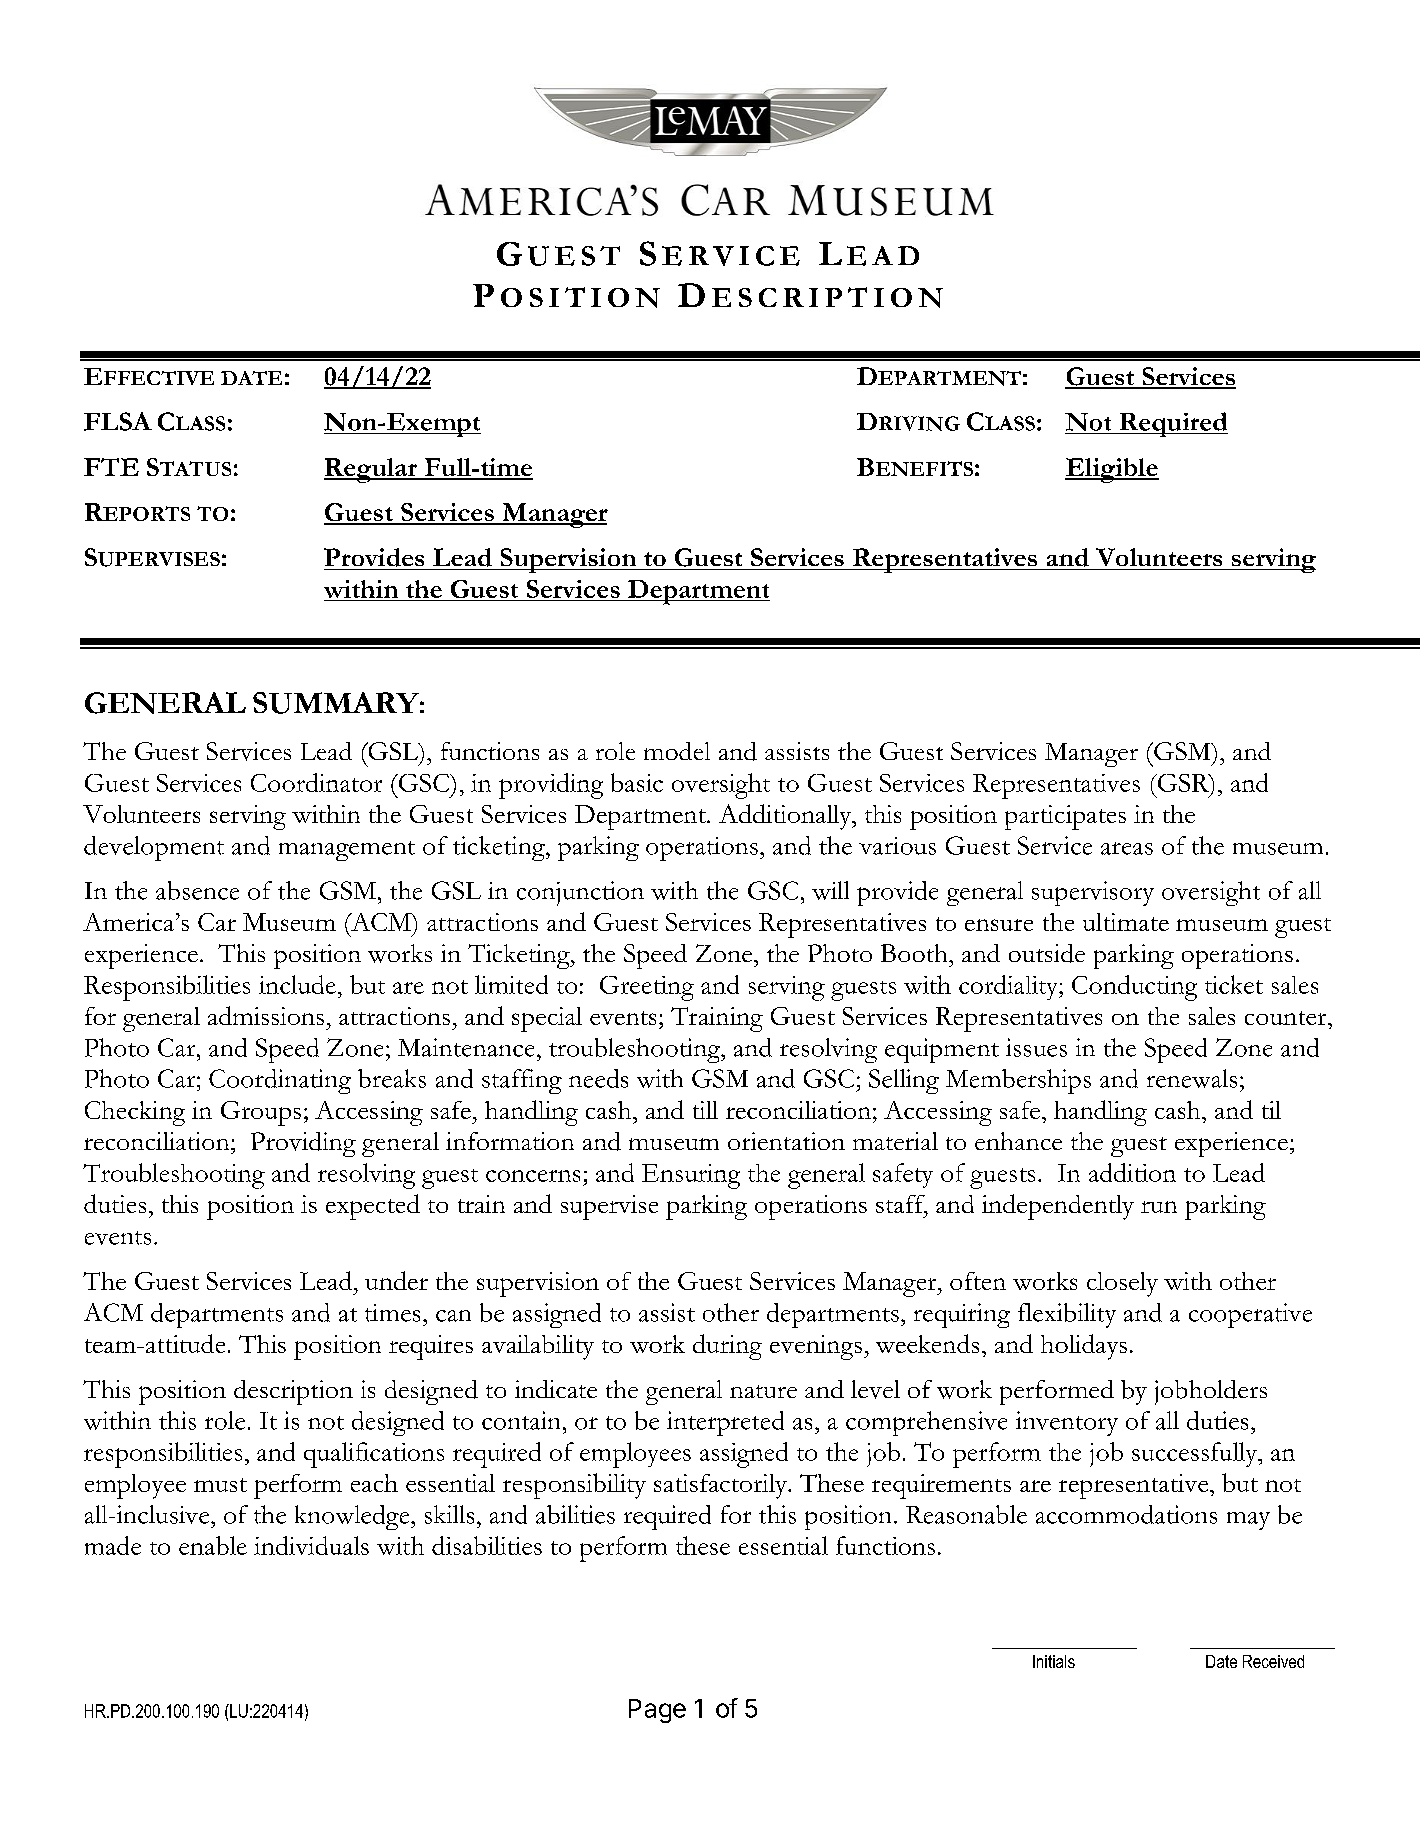 This screenshot has width=1420, height=1838. What do you see at coordinates (657, 1711) in the screenshot?
I see `Page` at bounding box center [657, 1711].
